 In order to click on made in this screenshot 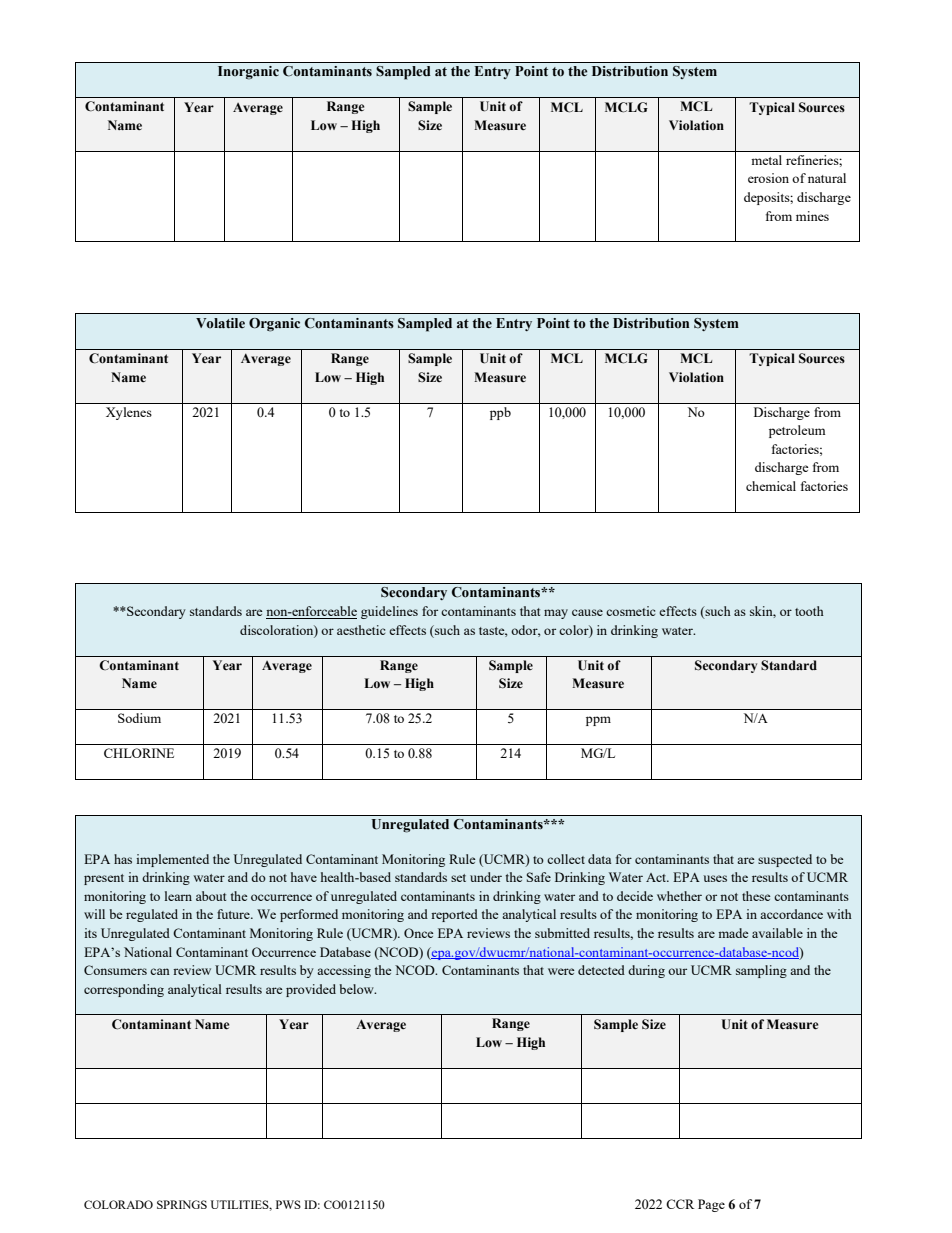, I will do `click(733, 933)`.
